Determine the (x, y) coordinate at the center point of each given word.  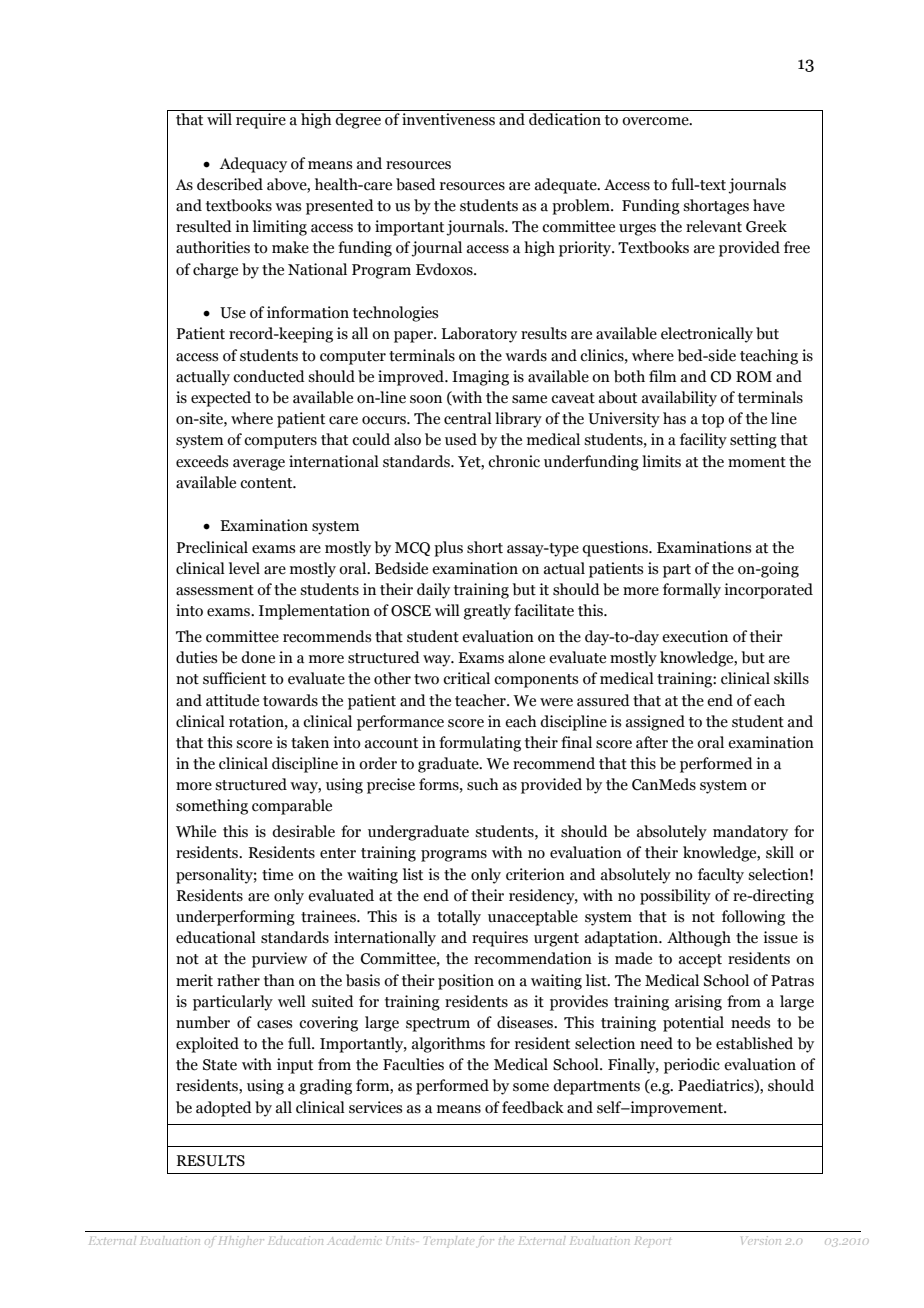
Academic (353, 1240)
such (483, 784)
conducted (269, 376)
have (769, 205)
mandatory (750, 833)
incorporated (768, 591)
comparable (292, 807)
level (244, 568)
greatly (487, 612)
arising (698, 1003)
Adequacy (253, 165)
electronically (707, 335)
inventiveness (448, 119)
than (279, 980)
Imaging (480, 378)
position (466, 982)
